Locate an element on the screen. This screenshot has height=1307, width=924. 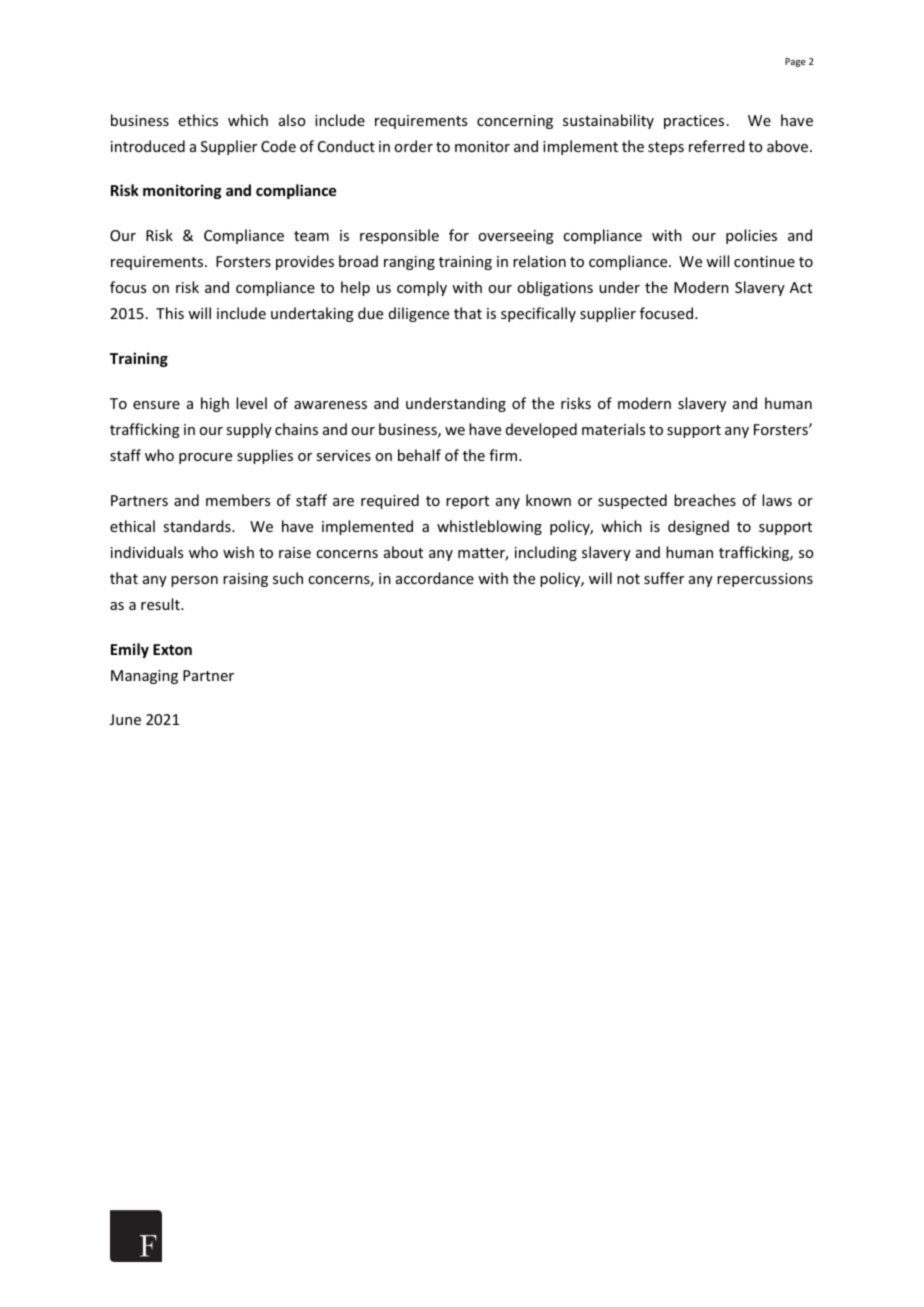
accordance is located at coordinates (435, 578).
